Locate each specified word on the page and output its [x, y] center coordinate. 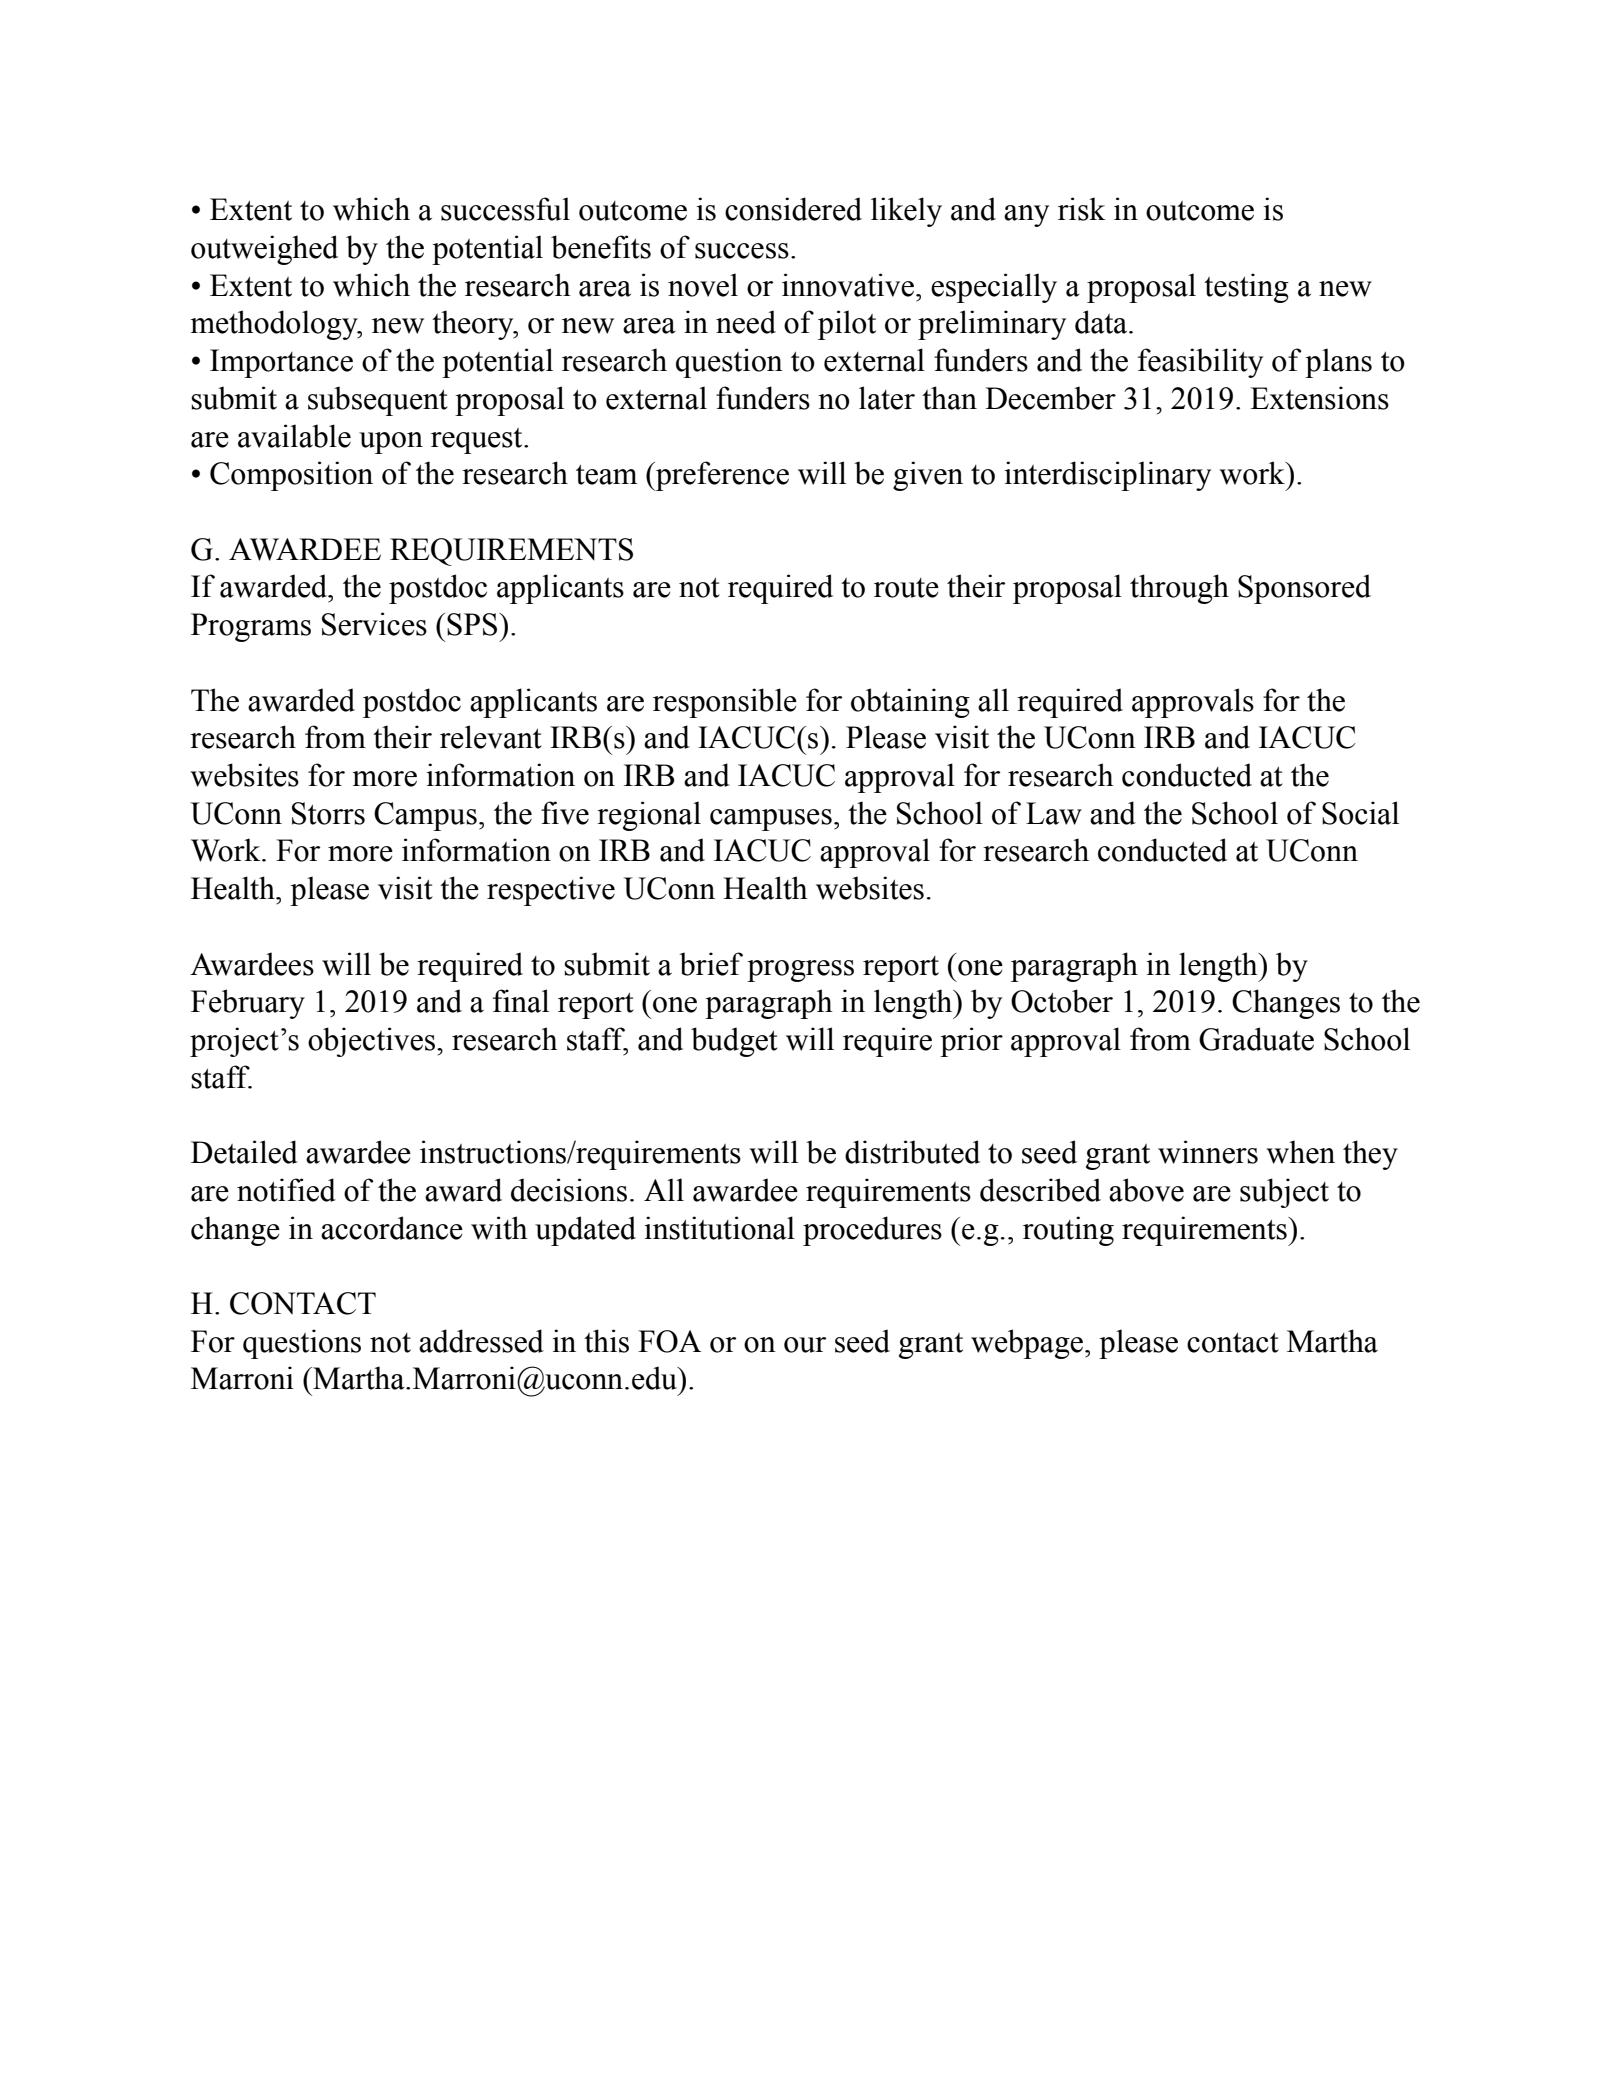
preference [721, 476]
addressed [481, 1341]
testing [1246, 288]
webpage [1028, 1344]
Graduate [1256, 1039]
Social [1360, 813]
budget [734, 1042]
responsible [725, 703]
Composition [291, 476]
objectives [373, 1042]
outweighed [264, 250]
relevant [491, 737]
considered [793, 209]
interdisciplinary [1107, 476]
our [805, 1345]
